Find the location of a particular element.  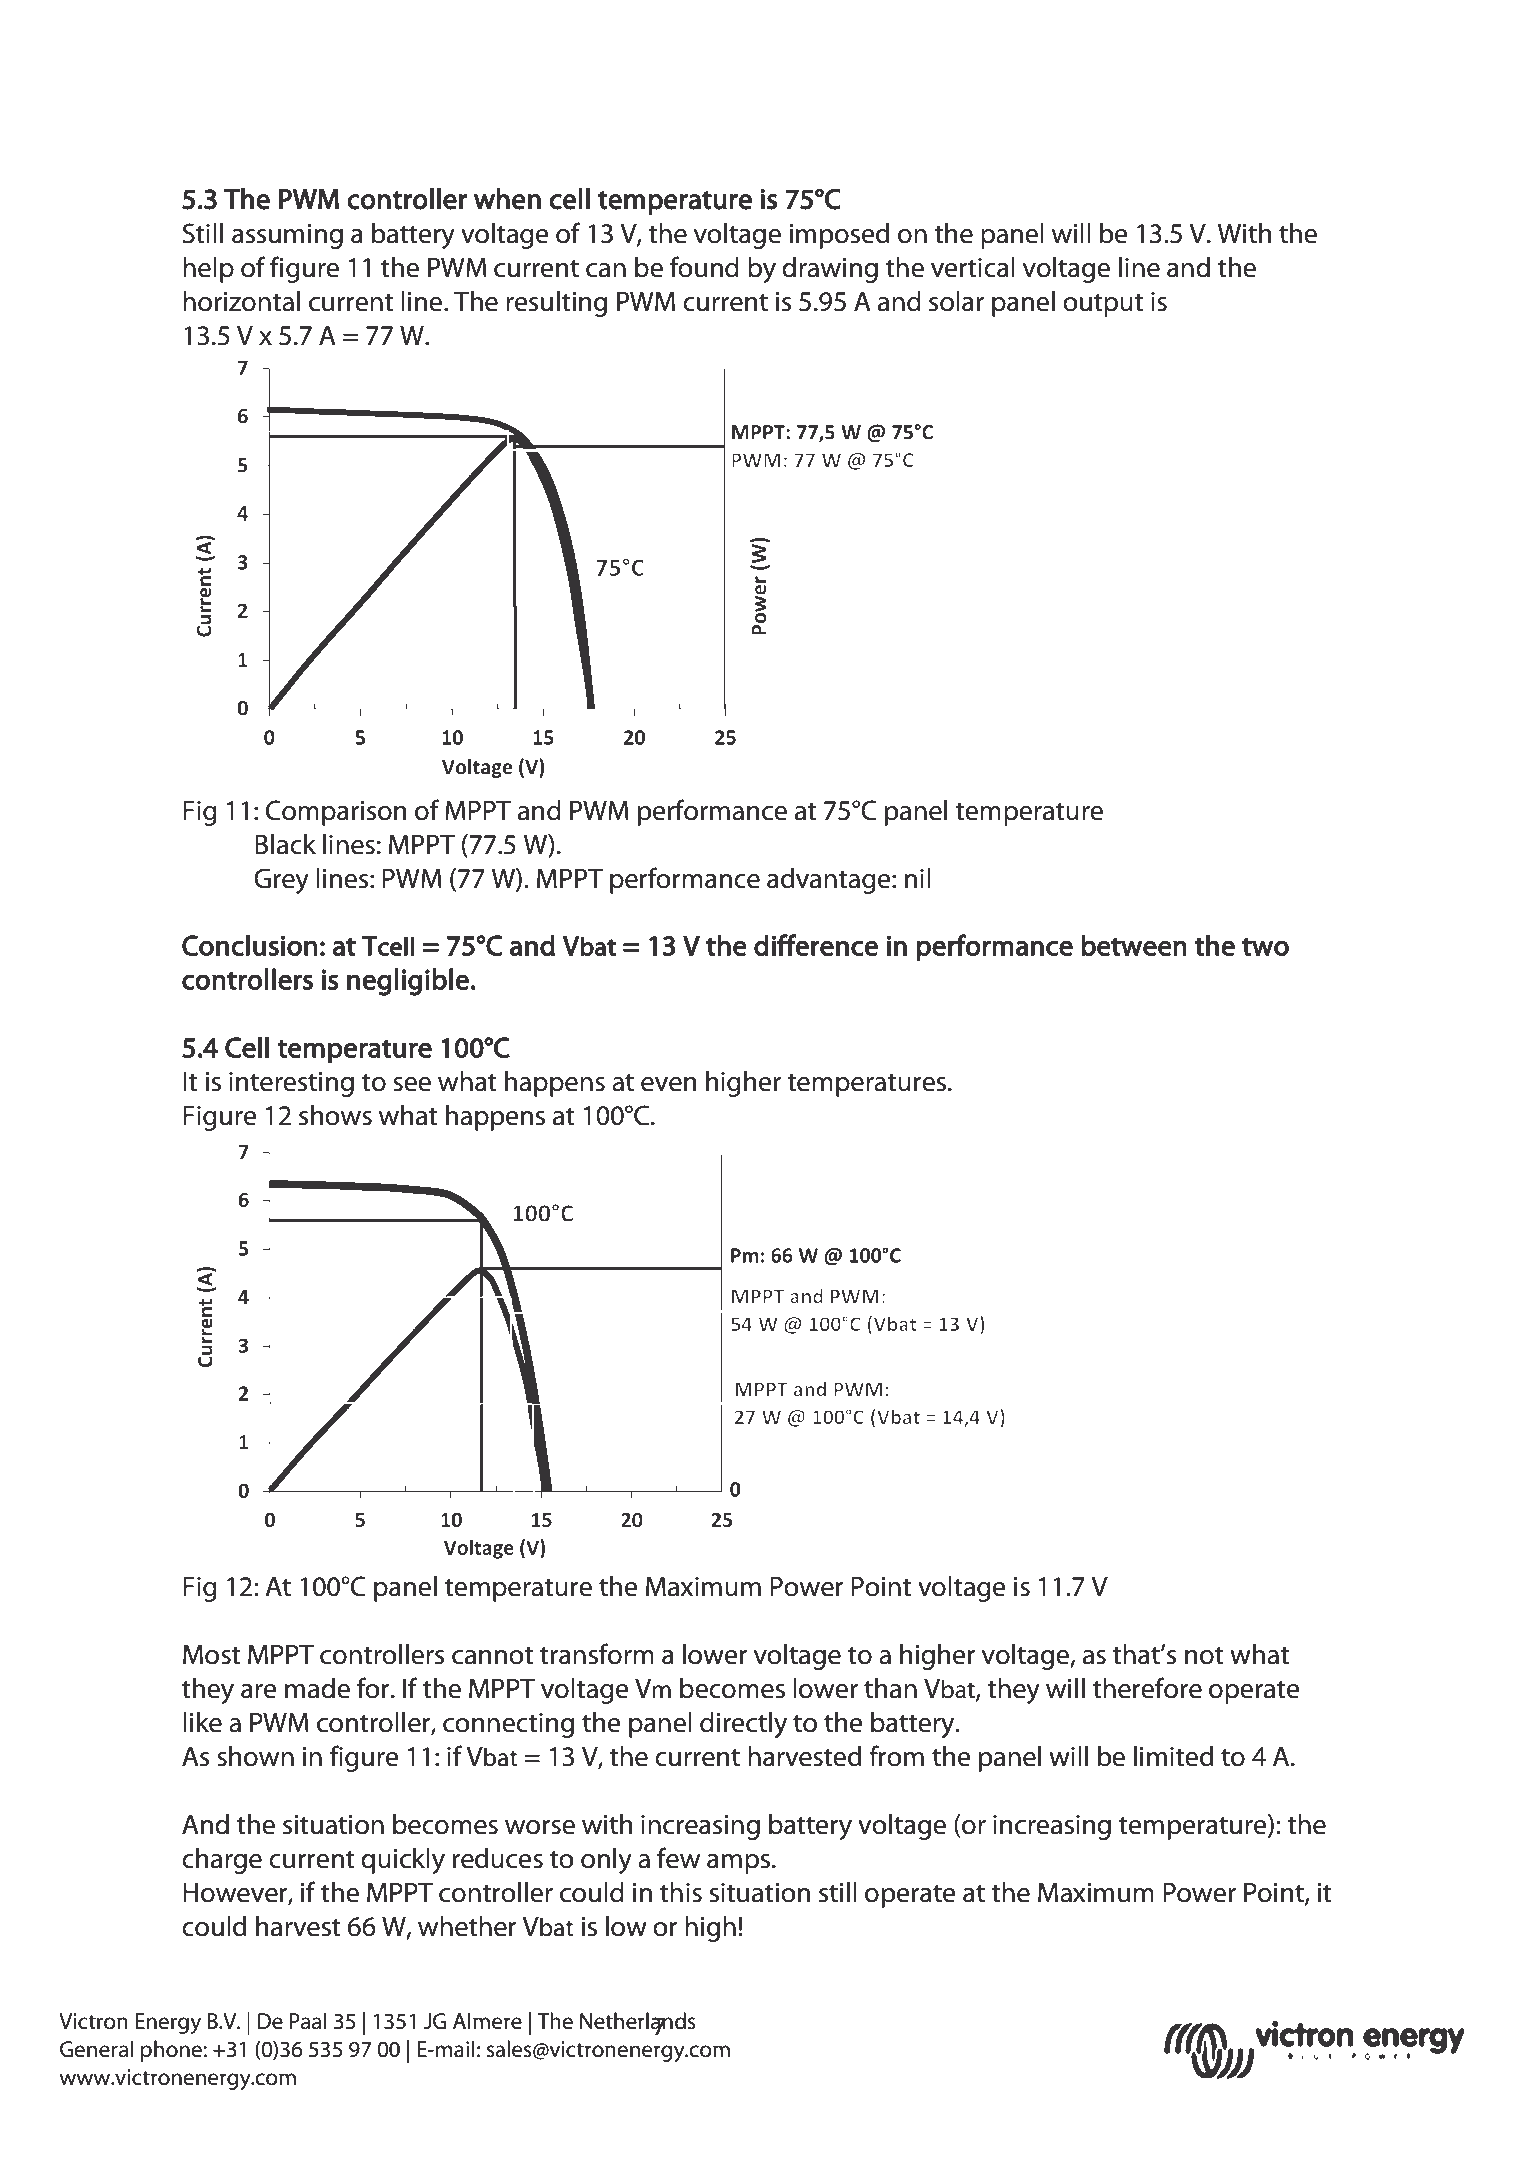

Paal is located at coordinates (307, 2021).
